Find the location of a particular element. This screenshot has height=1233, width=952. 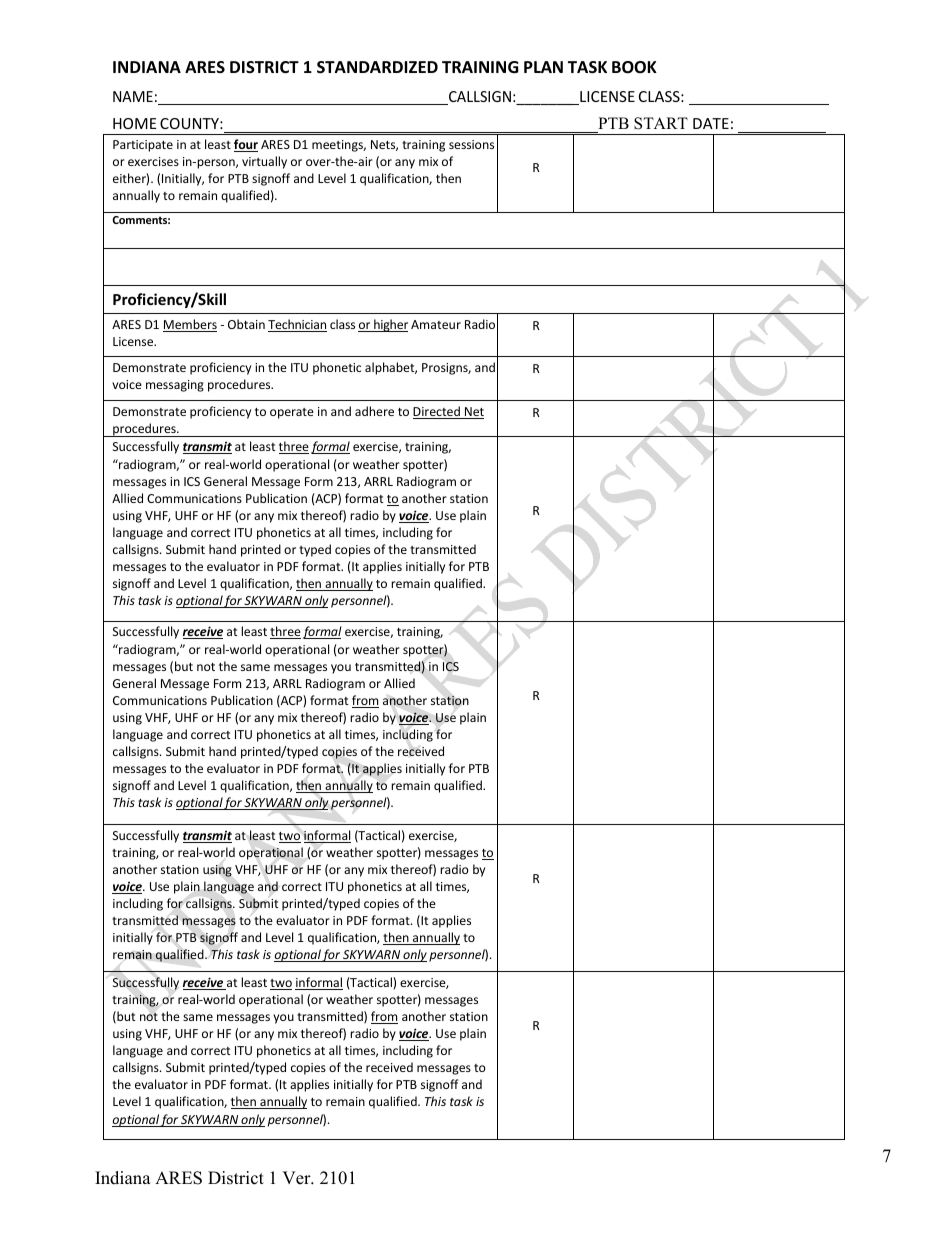

BOOK is located at coordinates (634, 67).
